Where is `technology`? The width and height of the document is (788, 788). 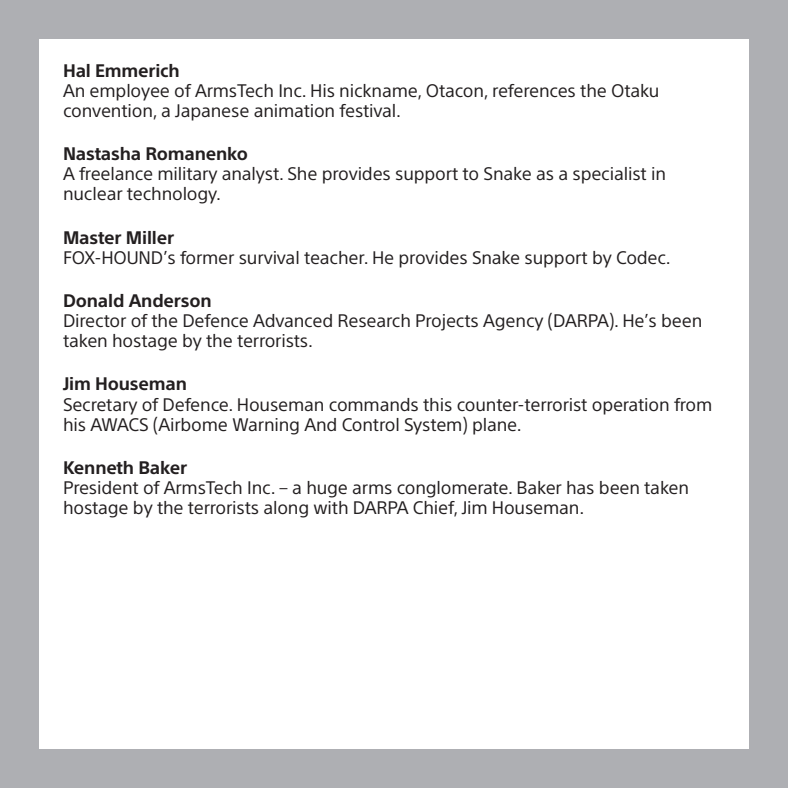 technology is located at coordinates (173, 195).
